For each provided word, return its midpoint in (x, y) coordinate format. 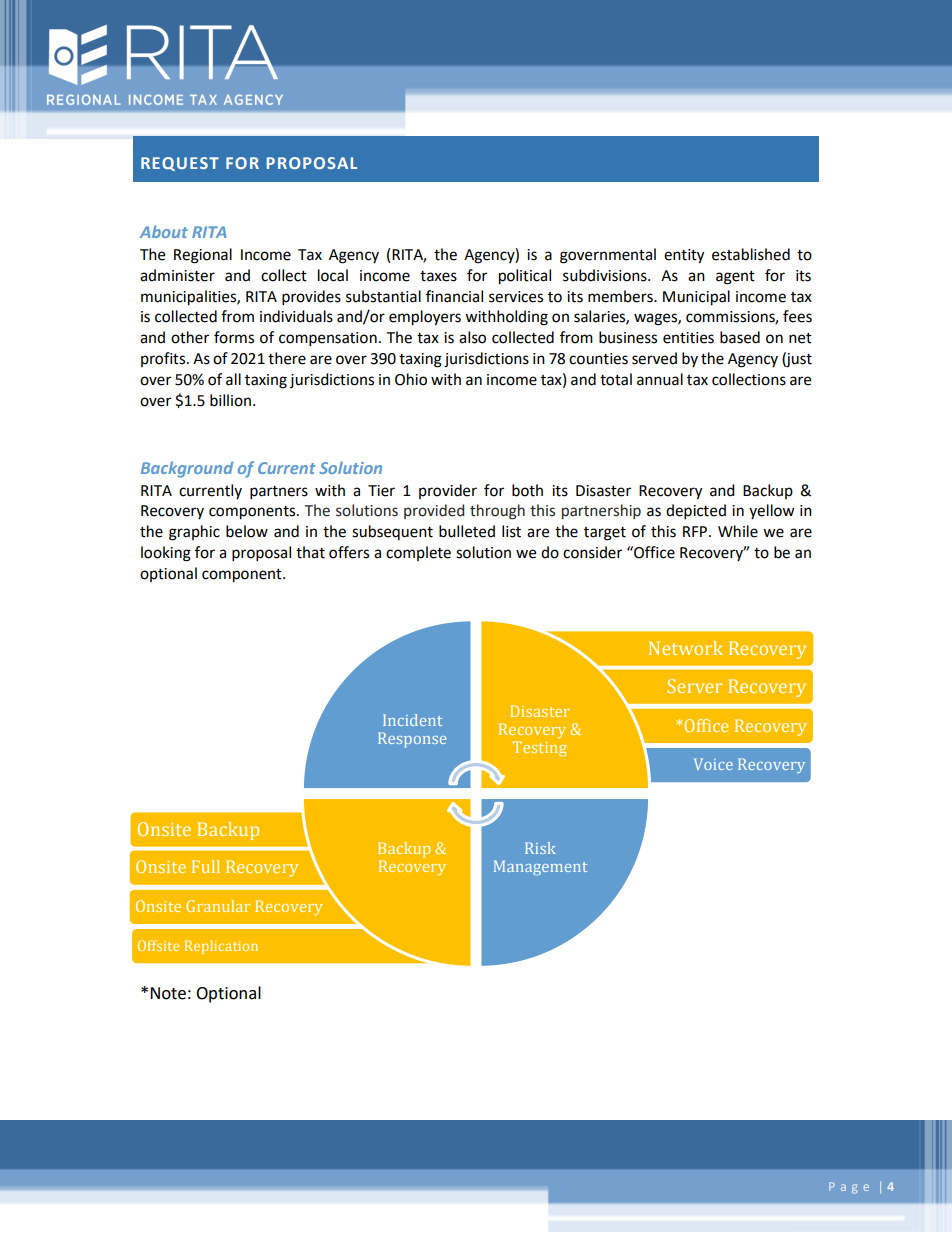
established (751, 254)
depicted (696, 512)
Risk (540, 848)
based (740, 337)
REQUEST (180, 164)
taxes (438, 276)
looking (166, 554)
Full (206, 866)
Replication (221, 947)
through (497, 512)
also (472, 337)
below (247, 531)
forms (234, 337)
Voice (713, 764)
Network (686, 648)
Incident (412, 720)
